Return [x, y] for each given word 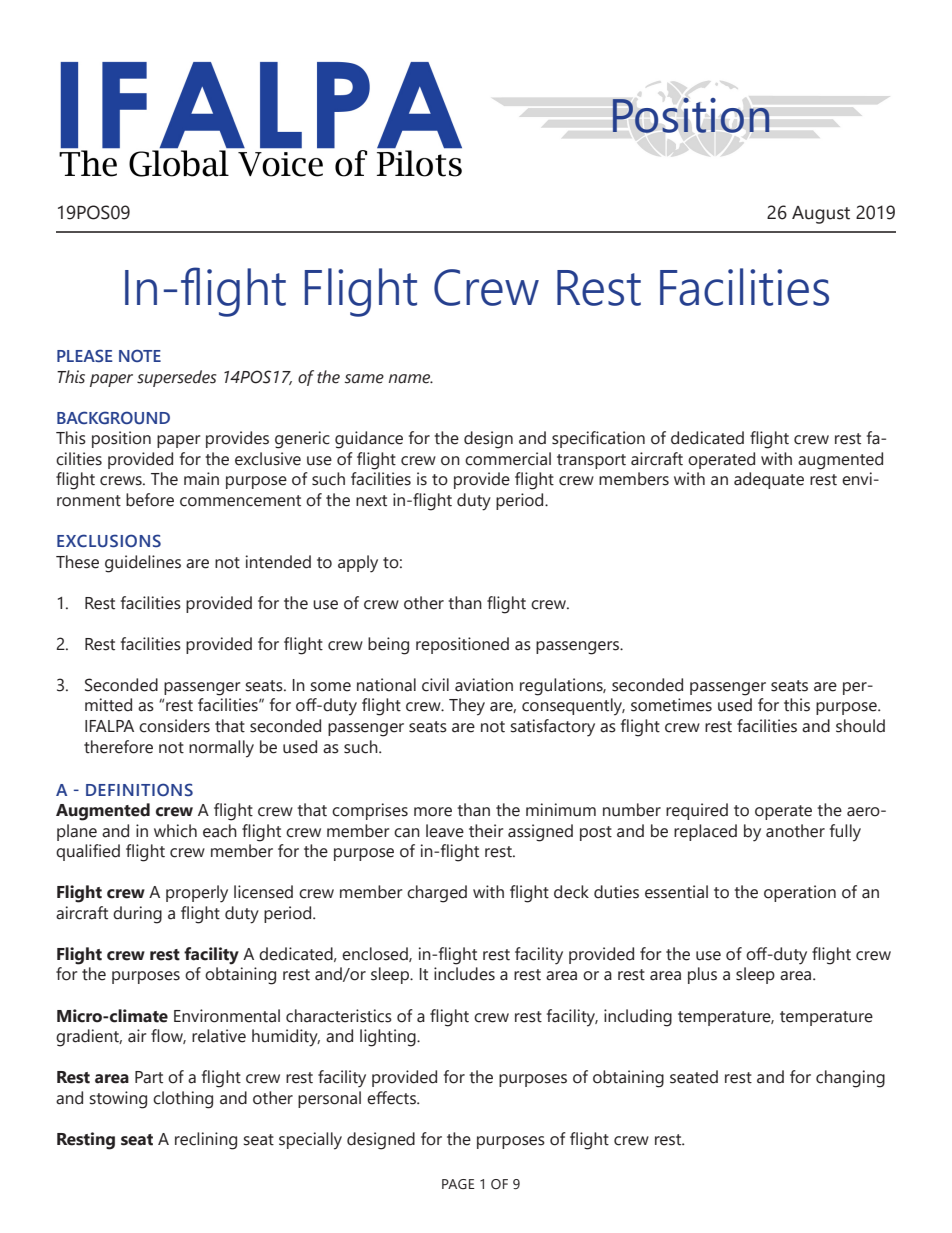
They [467, 707]
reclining [206, 1141]
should [860, 726]
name [411, 379]
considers [174, 726]
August [821, 215]
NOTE [140, 355]
